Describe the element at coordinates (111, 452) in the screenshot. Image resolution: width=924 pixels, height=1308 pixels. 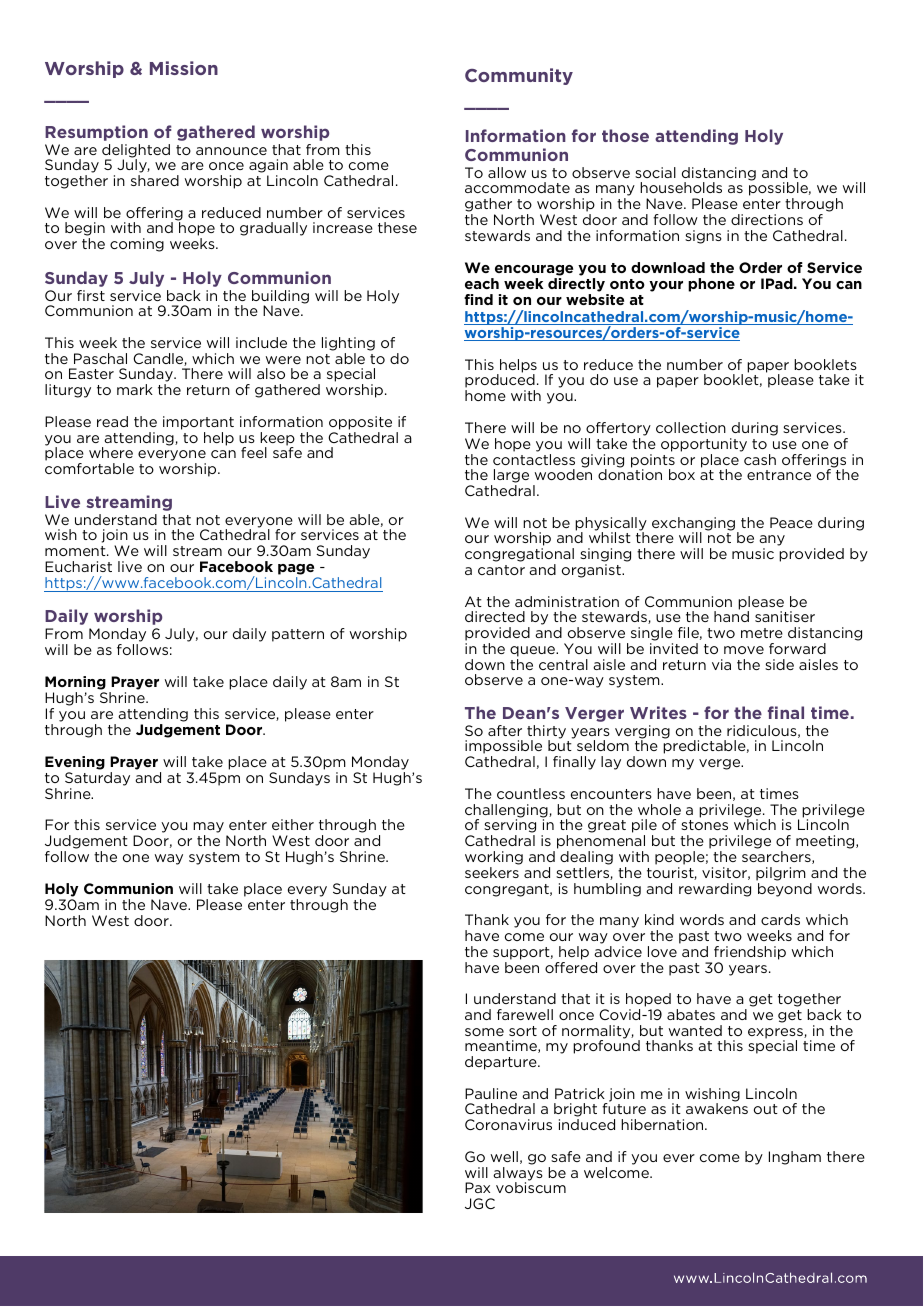
I see `where` at that location.
